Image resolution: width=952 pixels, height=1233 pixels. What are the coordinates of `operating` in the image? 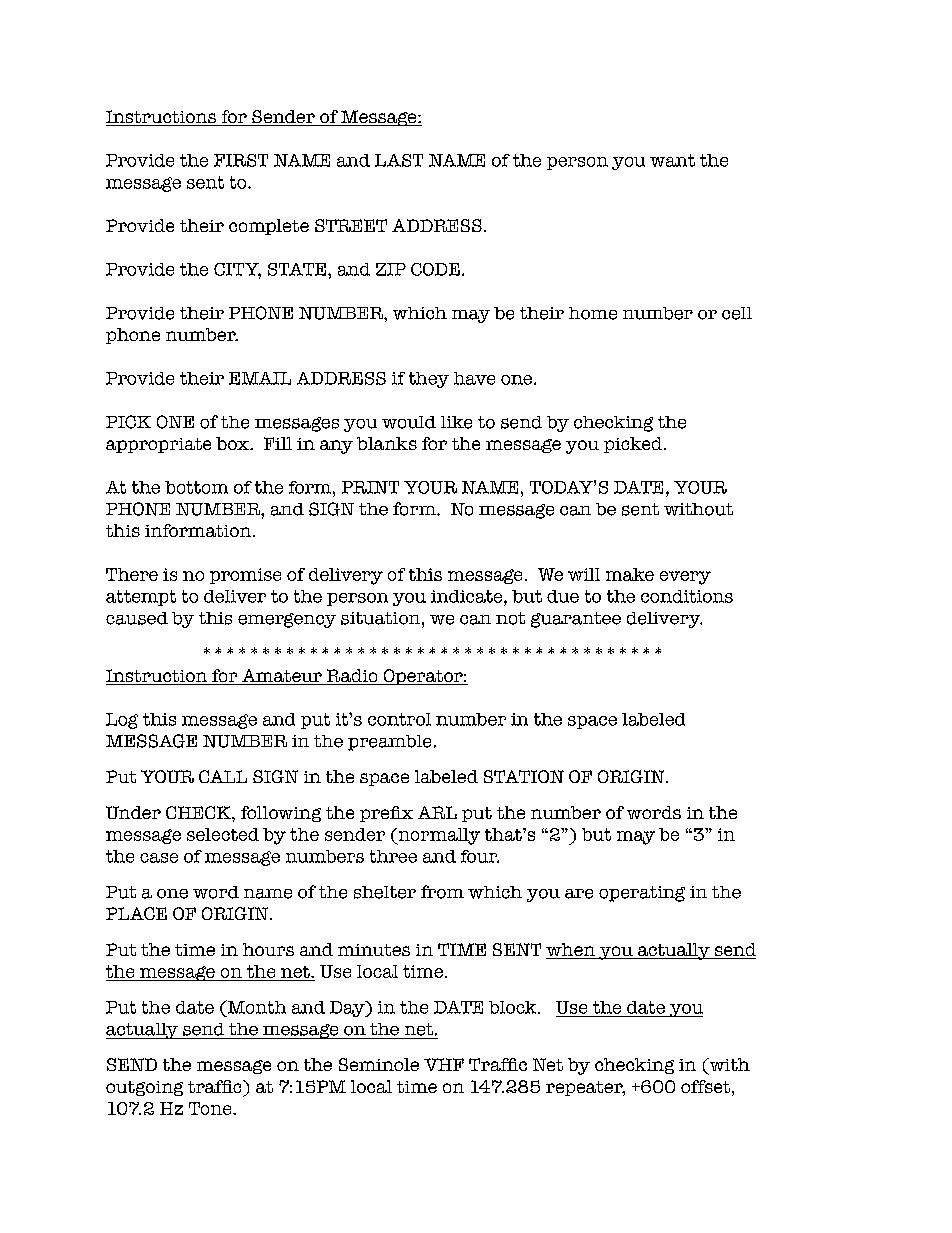 It's located at (642, 894).
